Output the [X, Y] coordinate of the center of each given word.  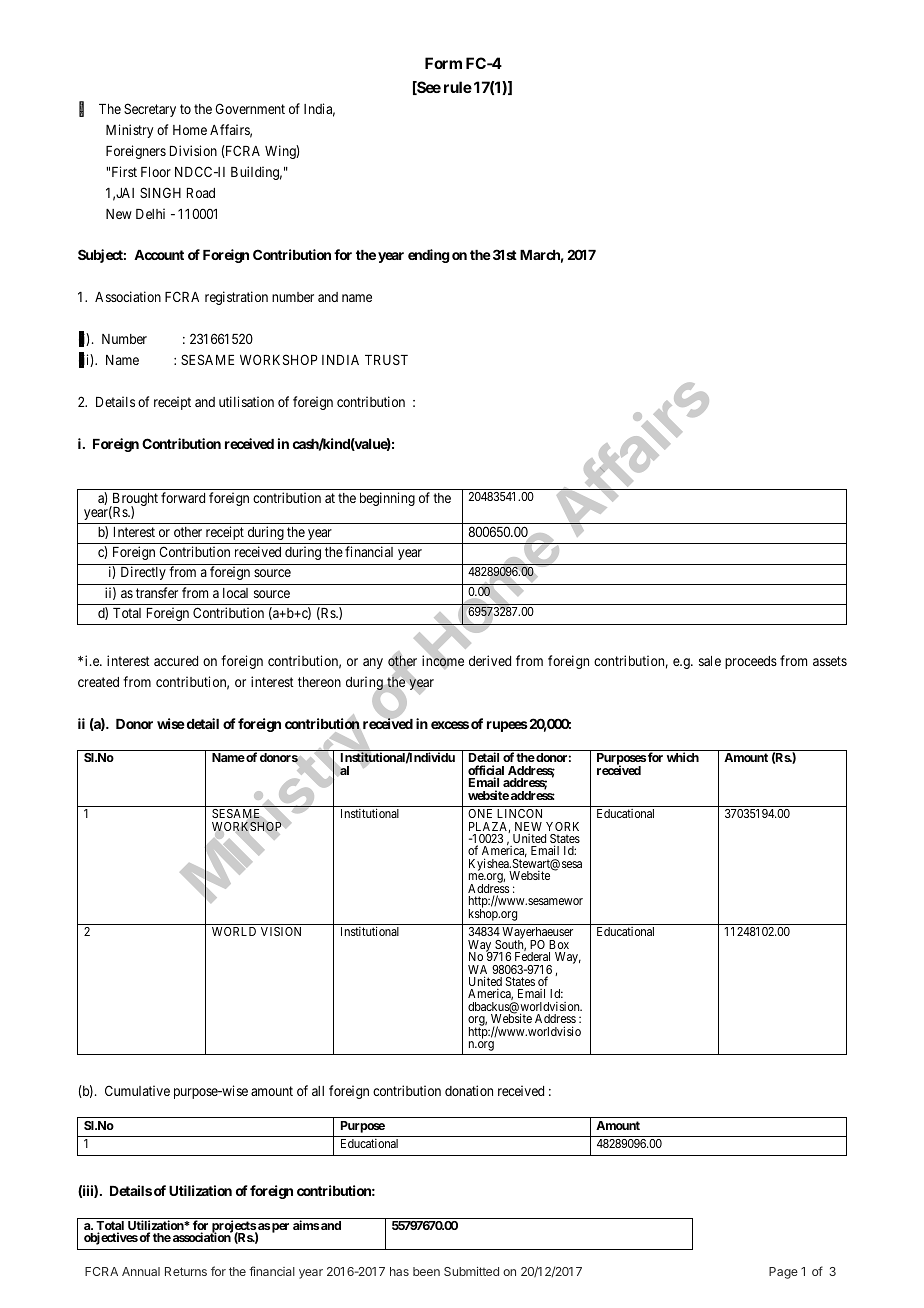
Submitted [471, 1271]
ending [429, 256]
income [443, 661]
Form [443, 63]
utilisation [246, 401]
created [98, 682]
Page [783, 1273]
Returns [186, 1271]
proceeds [751, 662]
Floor [156, 172]
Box [559, 944]
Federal [532, 956]
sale [710, 661]
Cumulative [137, 1090]
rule [458, 87]
